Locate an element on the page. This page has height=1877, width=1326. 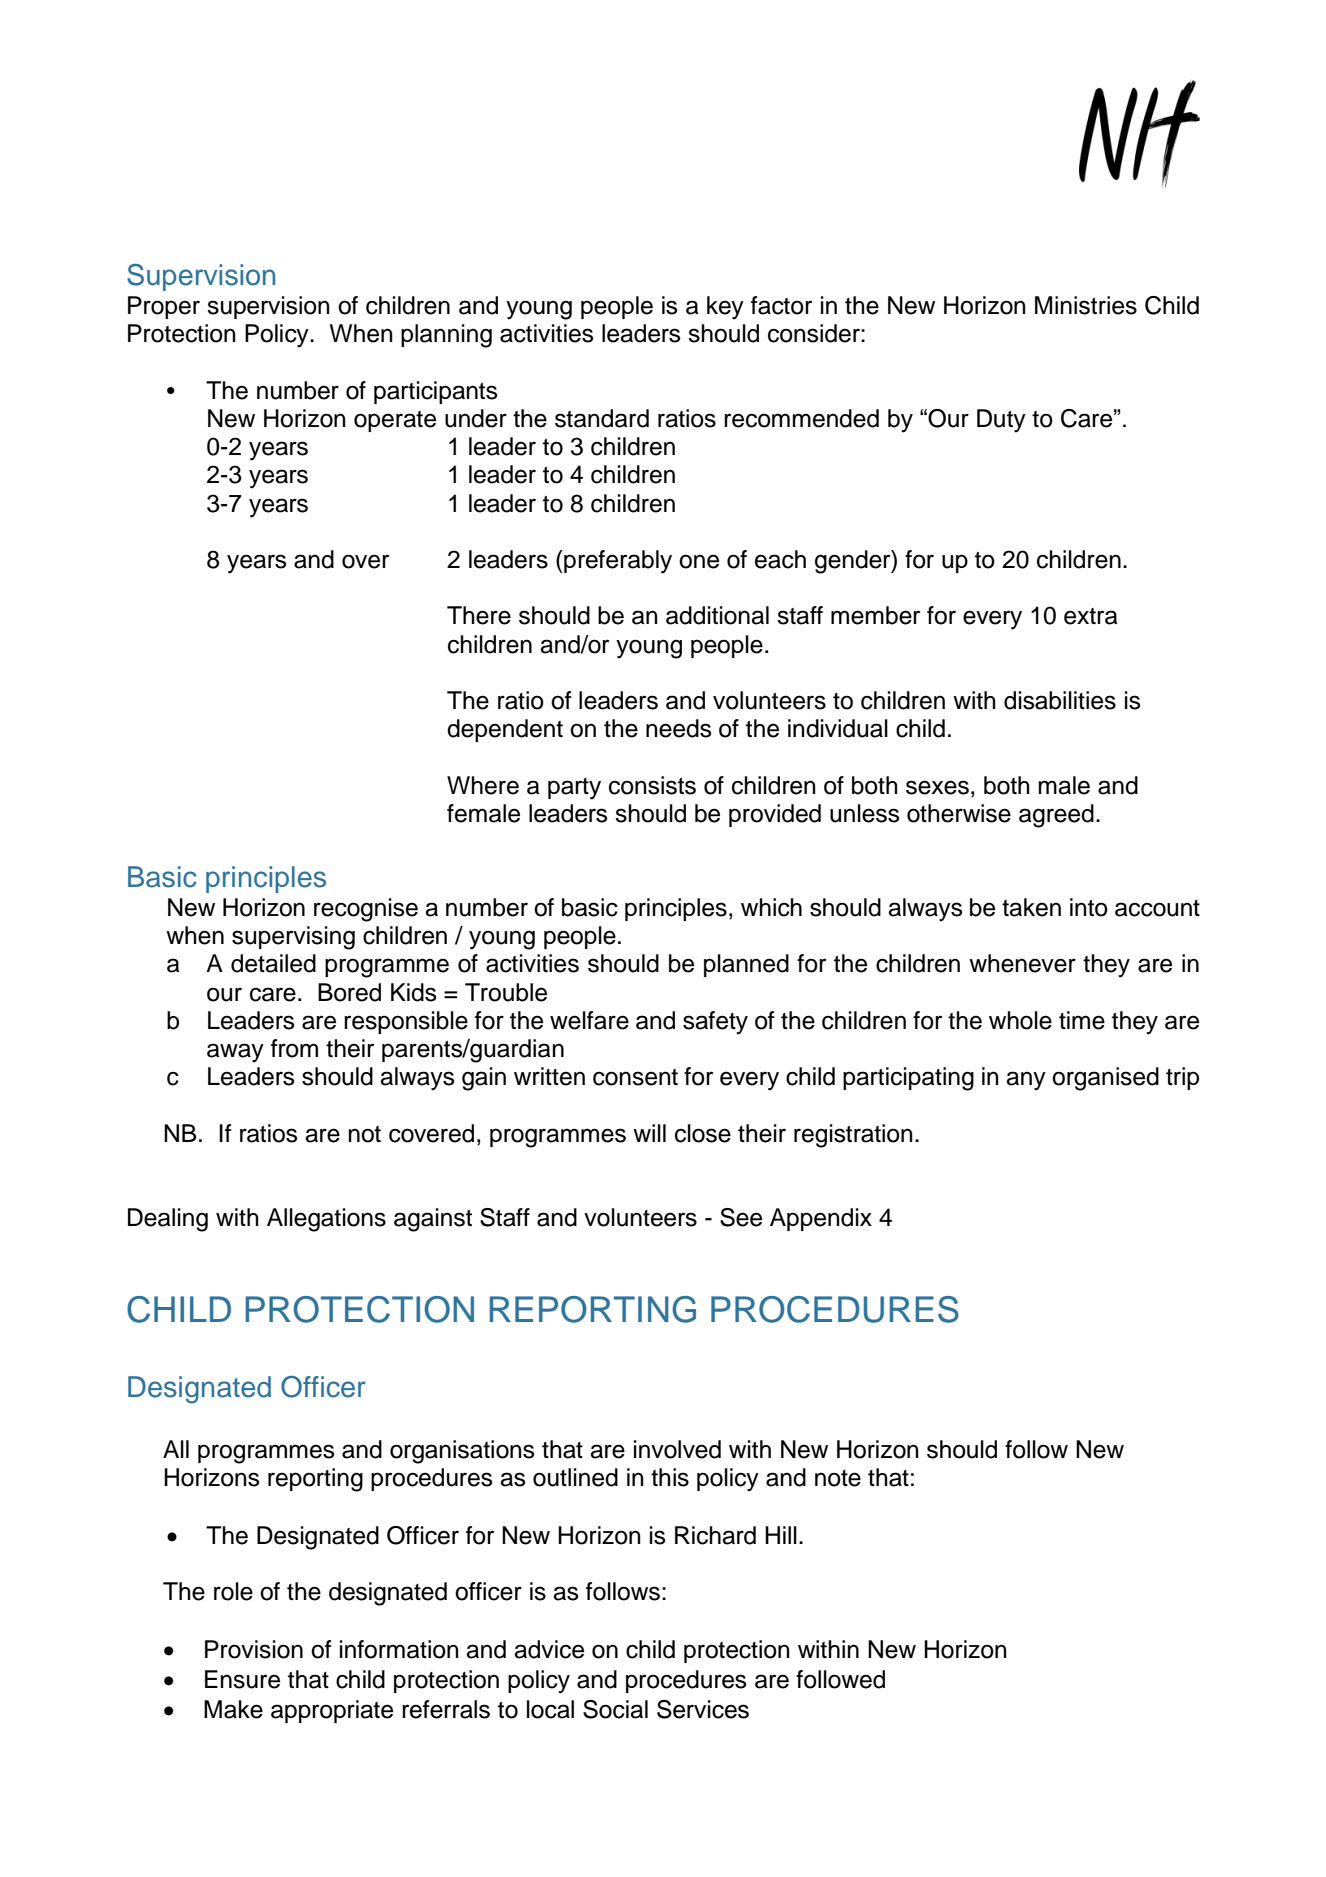
Services is located at coordinates (703, 1709).
